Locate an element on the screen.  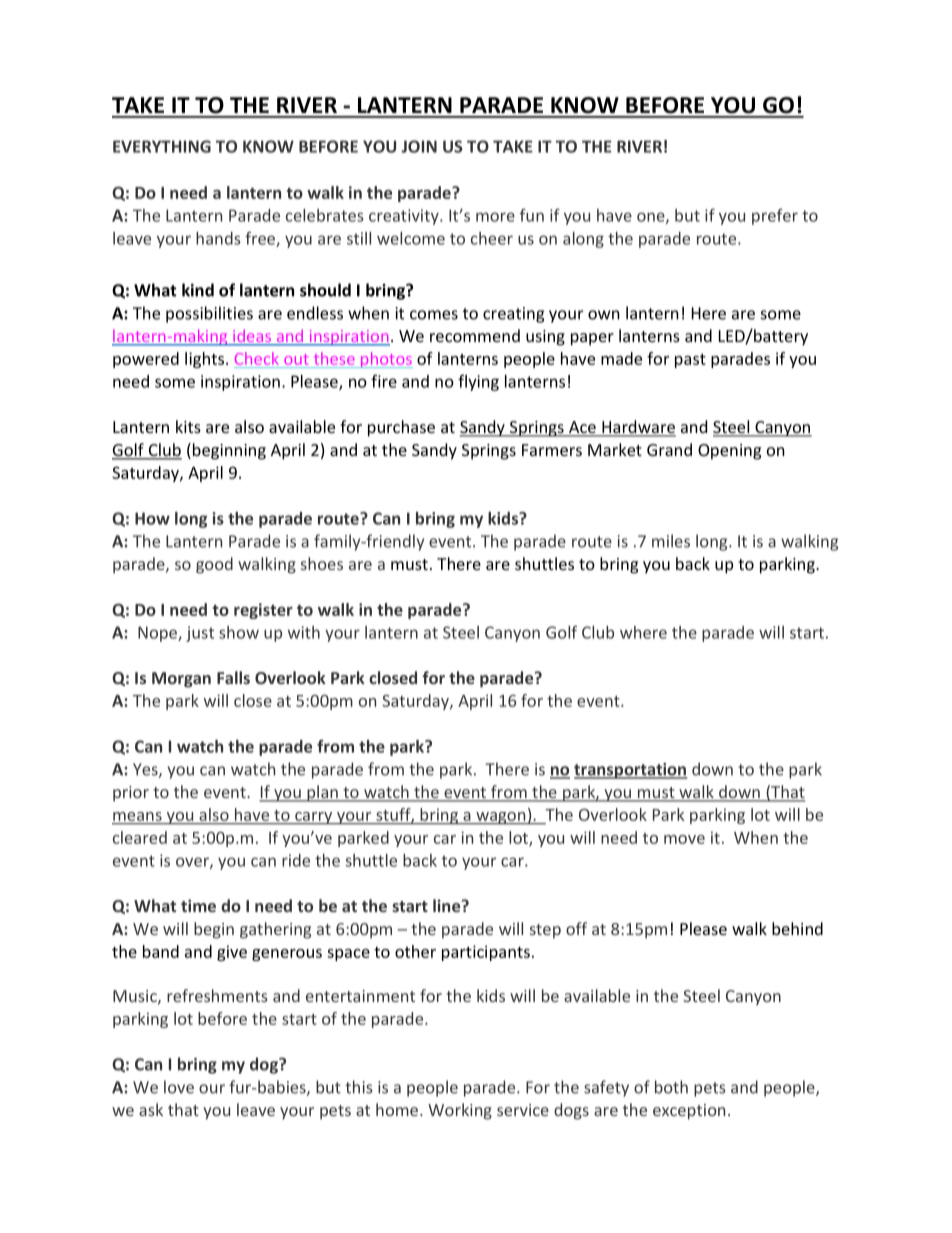
Working is located at coordinates (460, 1111).
